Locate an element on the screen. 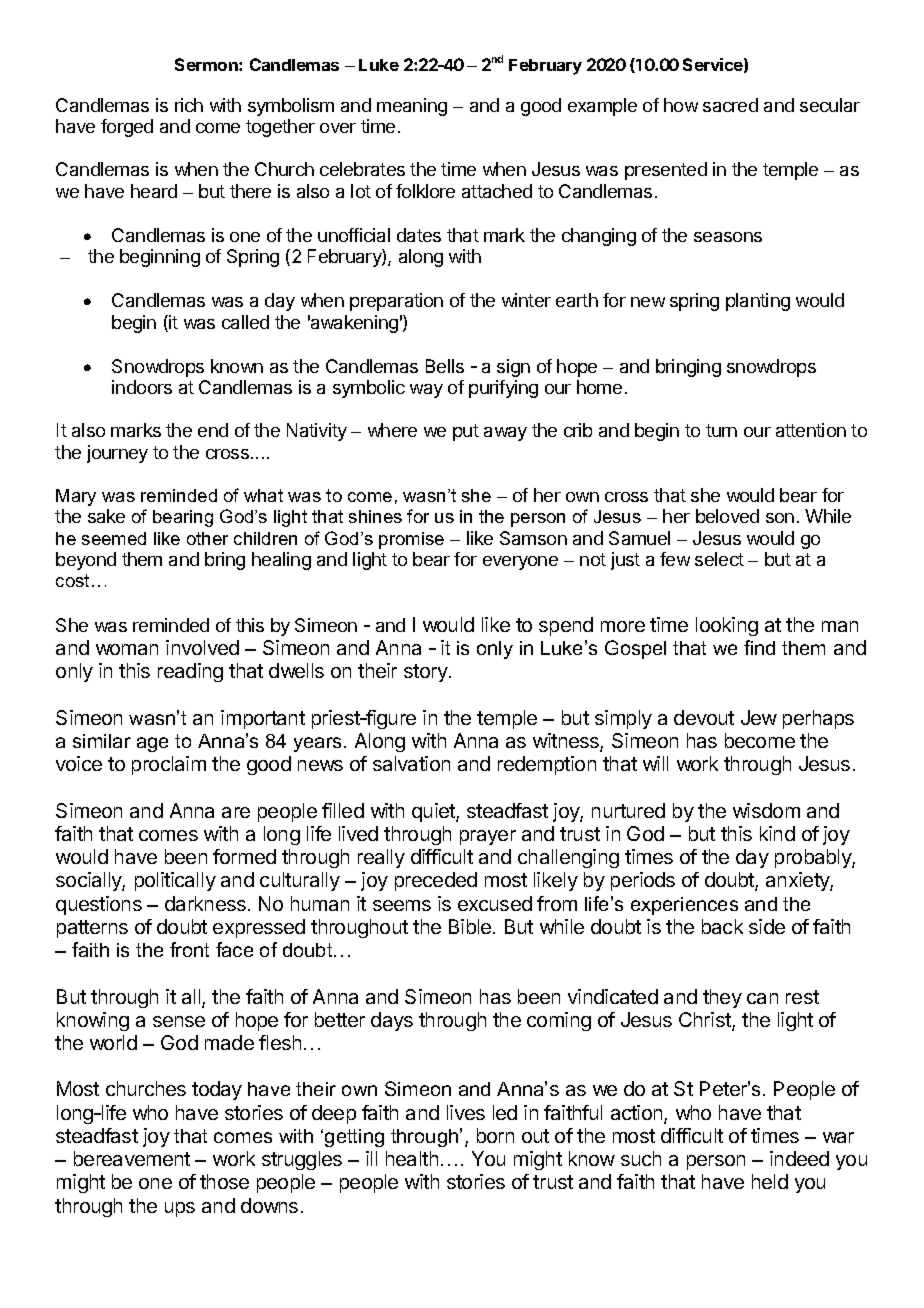  quiet is located at coordinates (434, 812).
